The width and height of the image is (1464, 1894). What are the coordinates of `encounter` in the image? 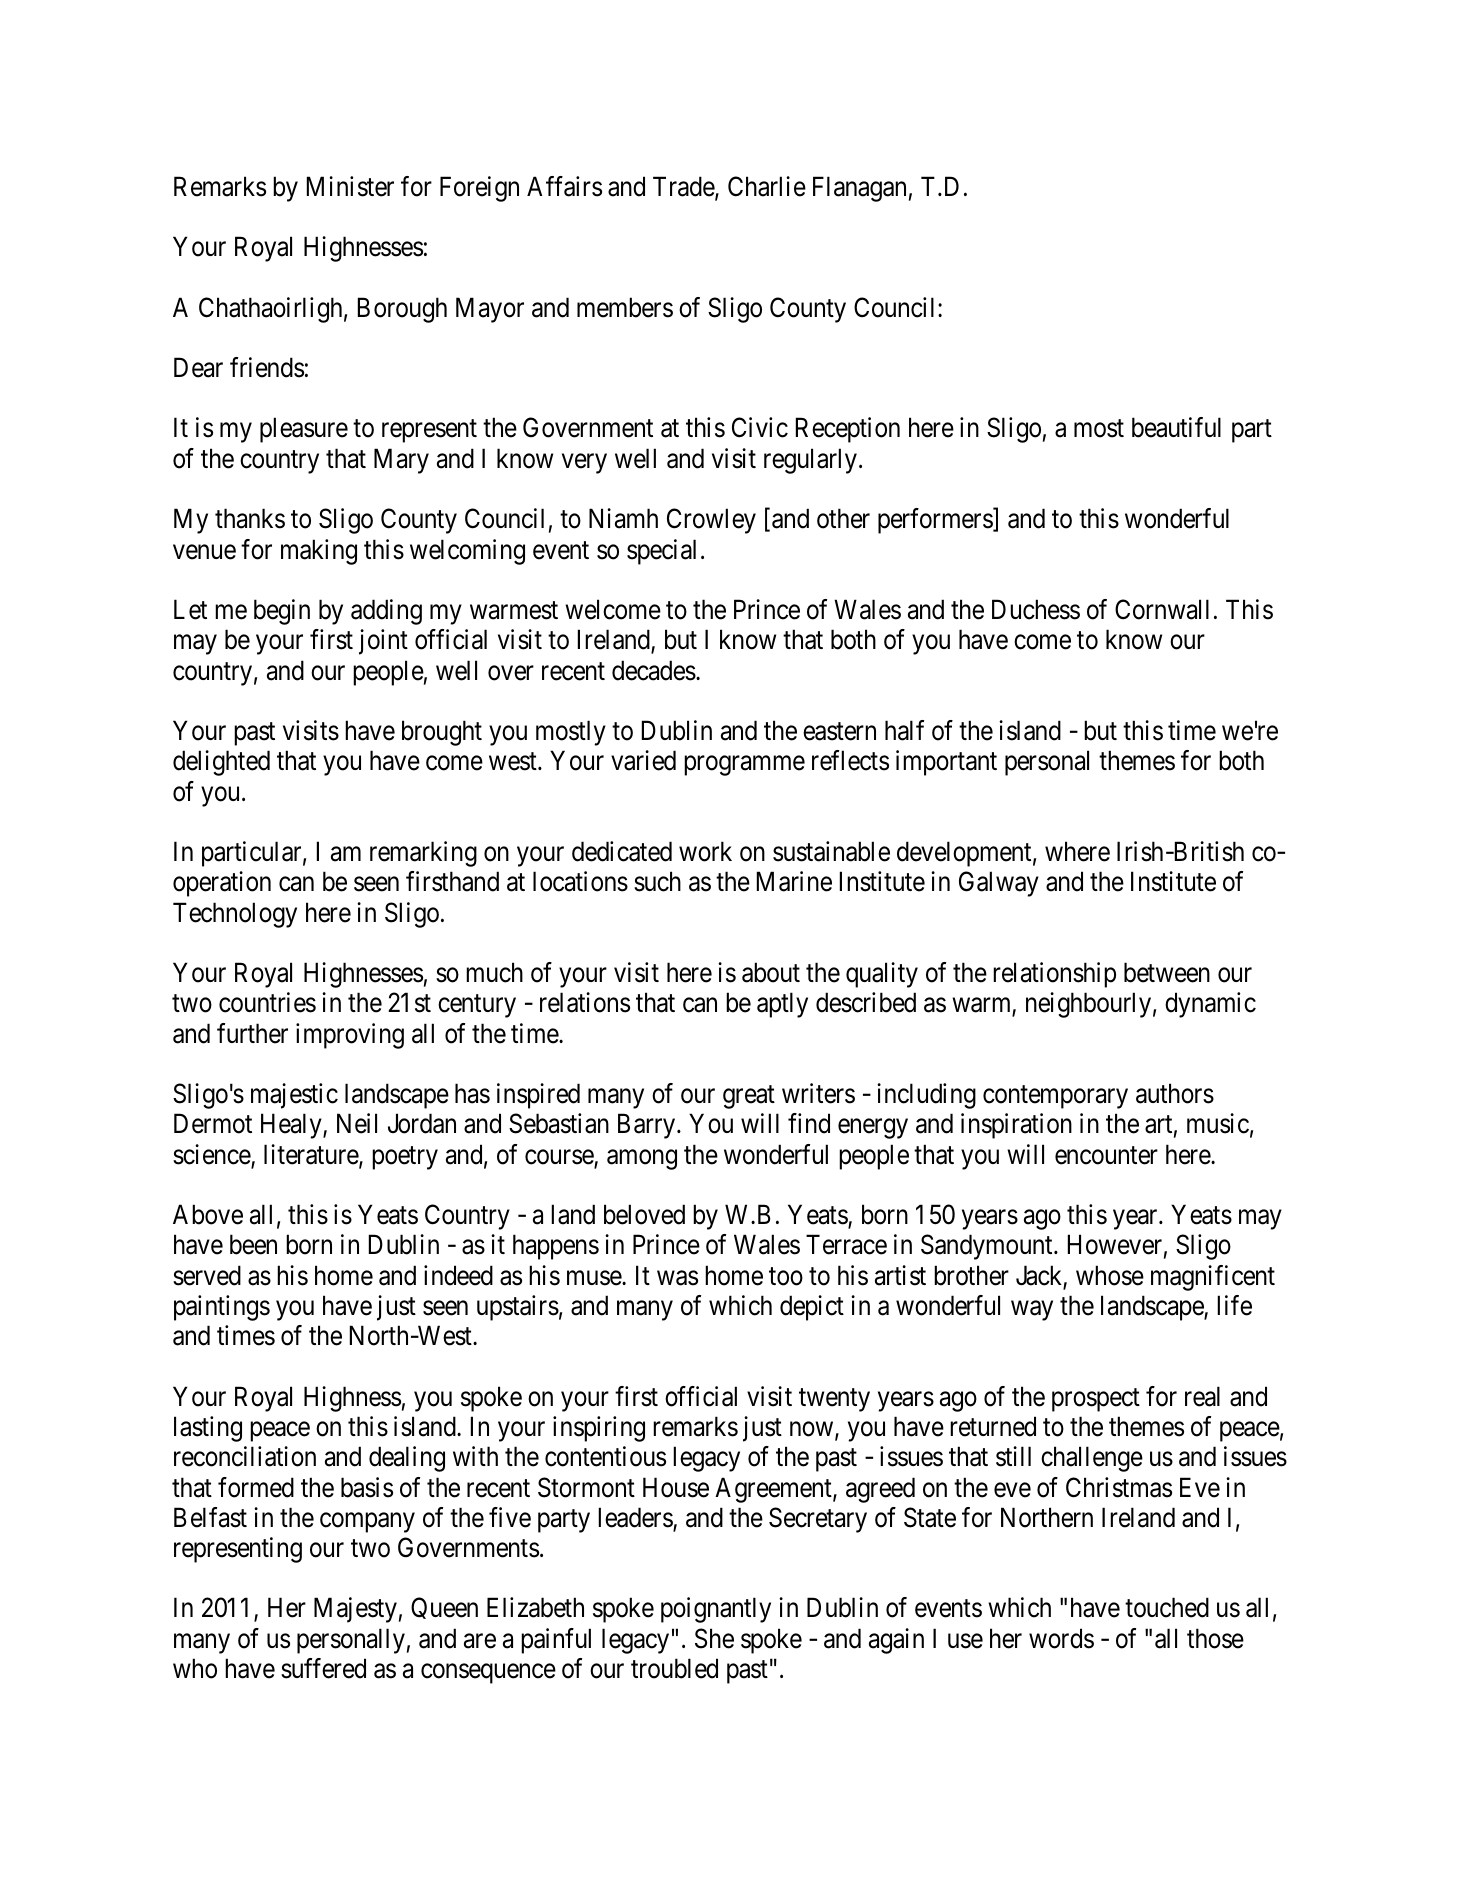 It's located at (1106, 1155).
